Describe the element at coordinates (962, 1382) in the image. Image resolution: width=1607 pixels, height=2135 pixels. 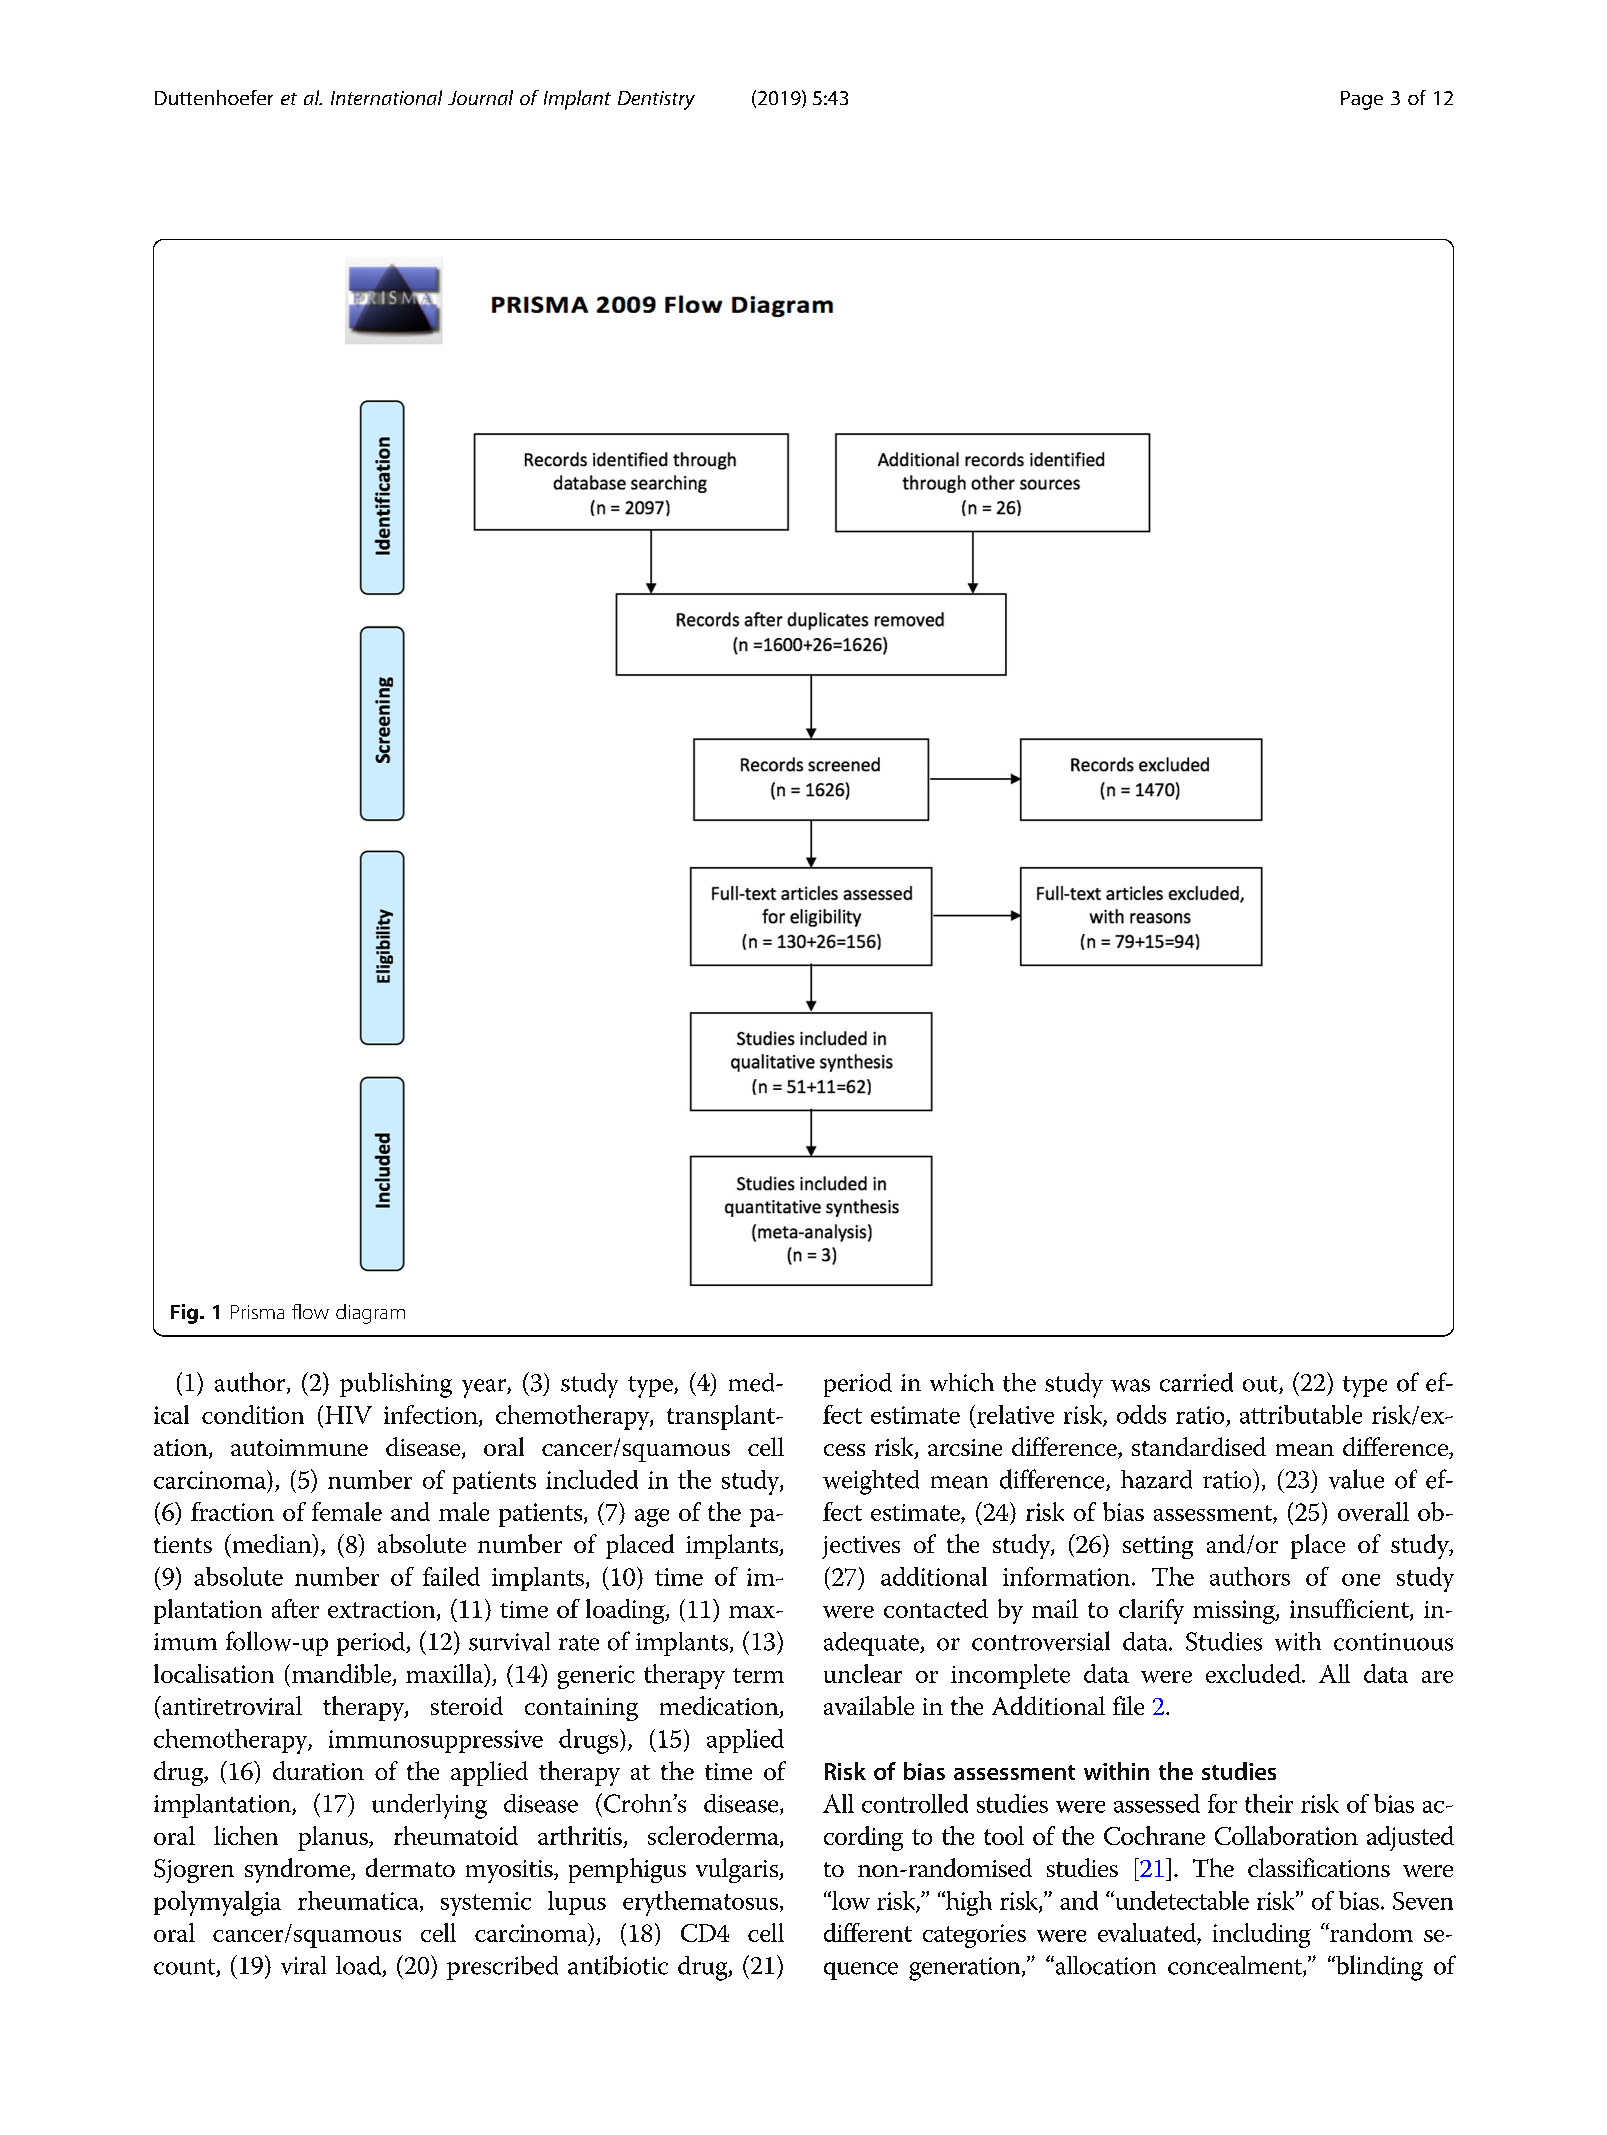
I see `which` at that location.
